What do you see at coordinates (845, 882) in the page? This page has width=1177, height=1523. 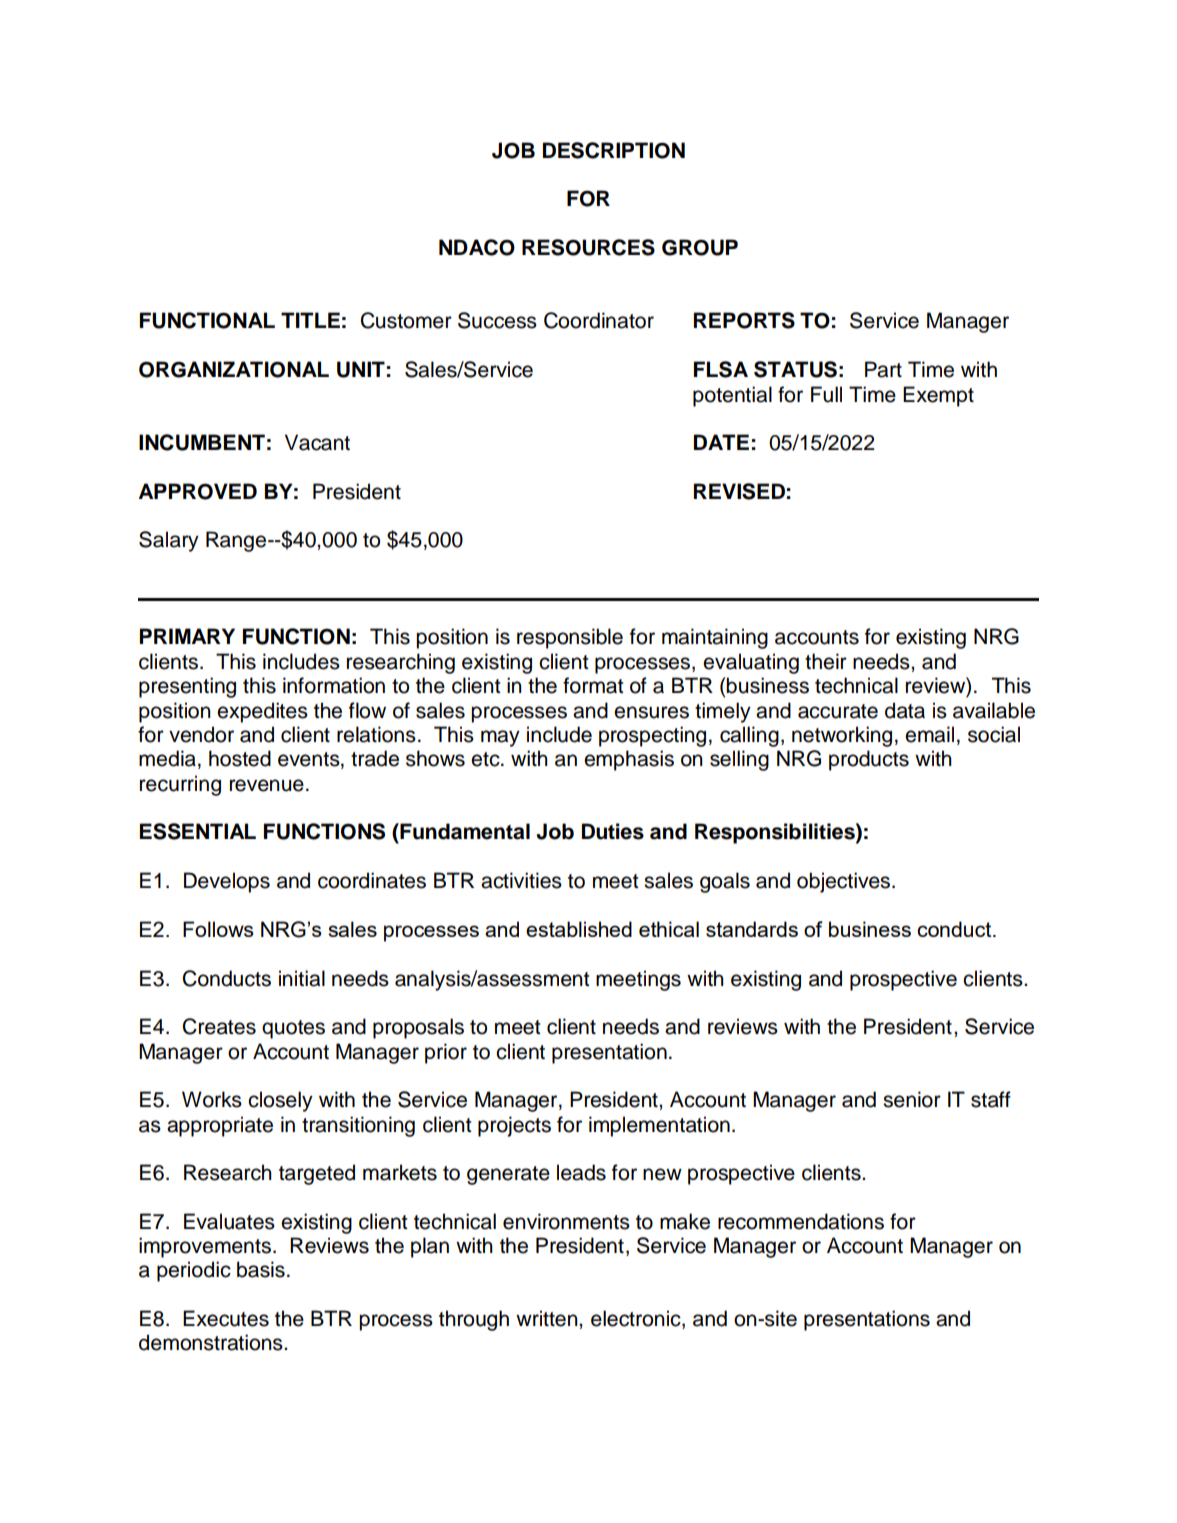 I see `objectives` at bounding box center [845, 882].
